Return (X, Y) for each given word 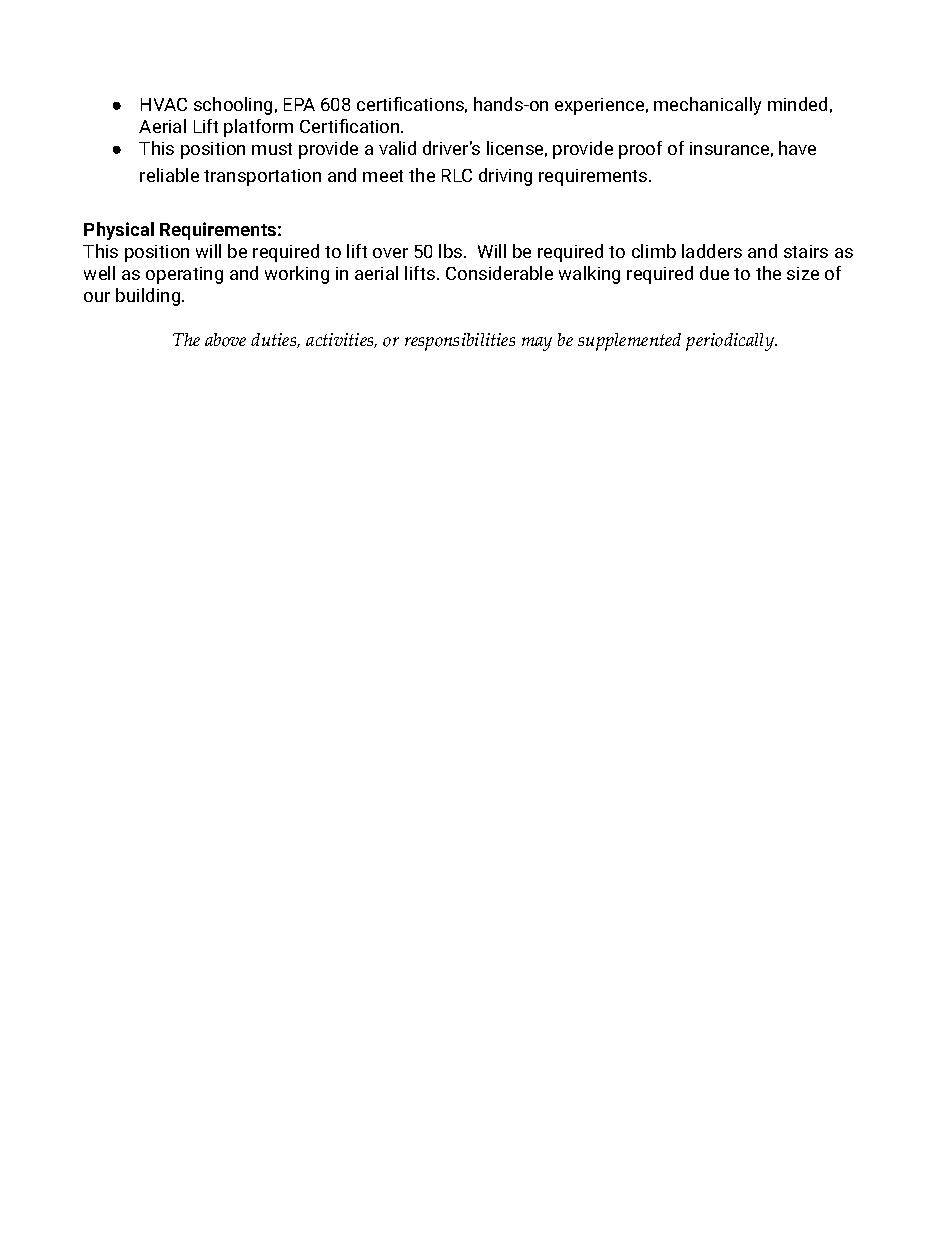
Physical (119, 231)
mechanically (707, 106)
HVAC (164, 104)
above (225, 340)
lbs (452, 251)
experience (599, 106)
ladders (712, 251)
